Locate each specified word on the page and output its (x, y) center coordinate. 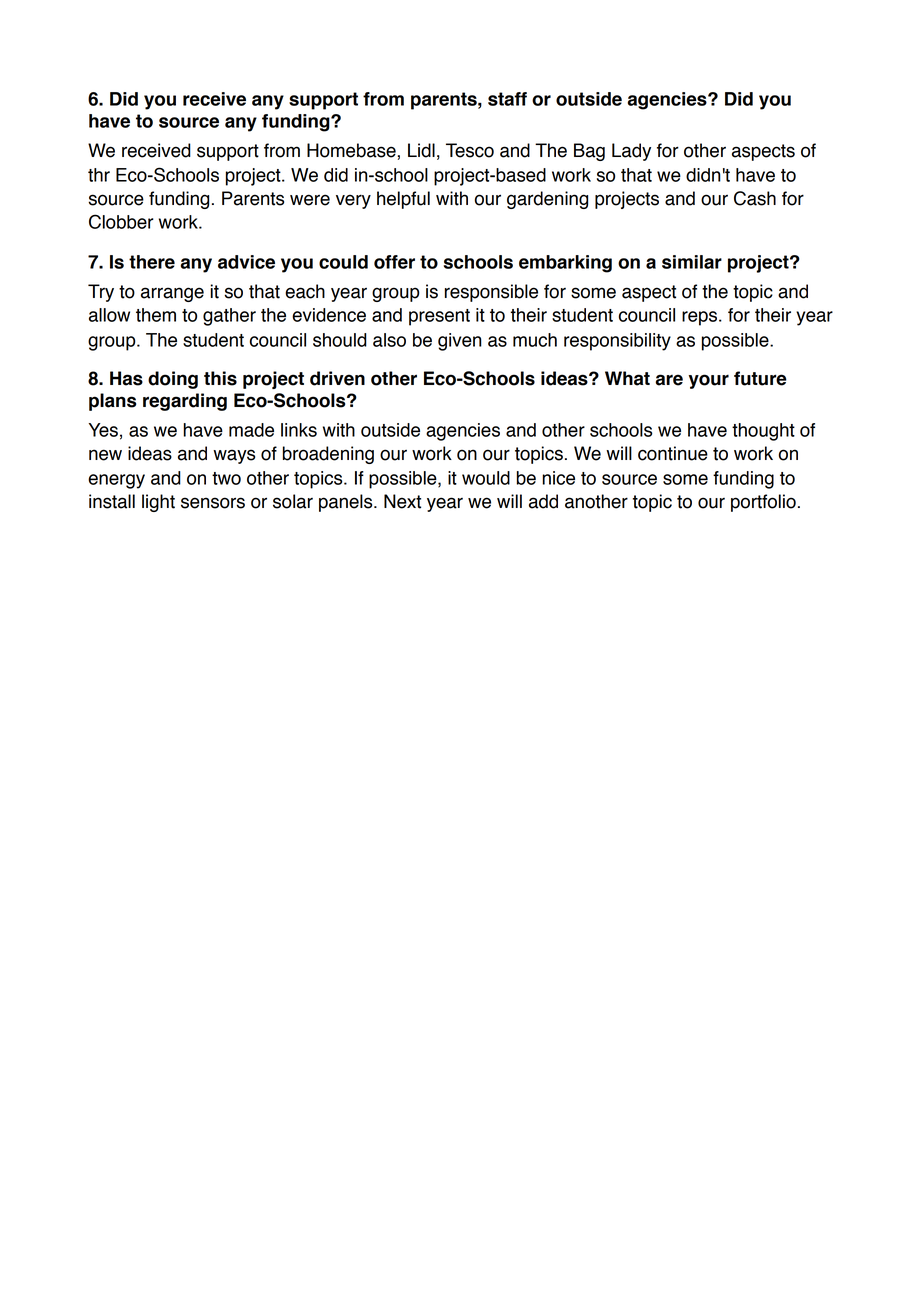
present (439, 317)
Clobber (121, 221)
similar (692, 262)
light (158, 503)
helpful (403, 200)
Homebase (351, 150)
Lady (631, 152)
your (709, 381)
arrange (172, 294)
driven (337, 378)
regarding (185, 402)
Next (402, 501)
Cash (755, 198)
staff (507, 99)
